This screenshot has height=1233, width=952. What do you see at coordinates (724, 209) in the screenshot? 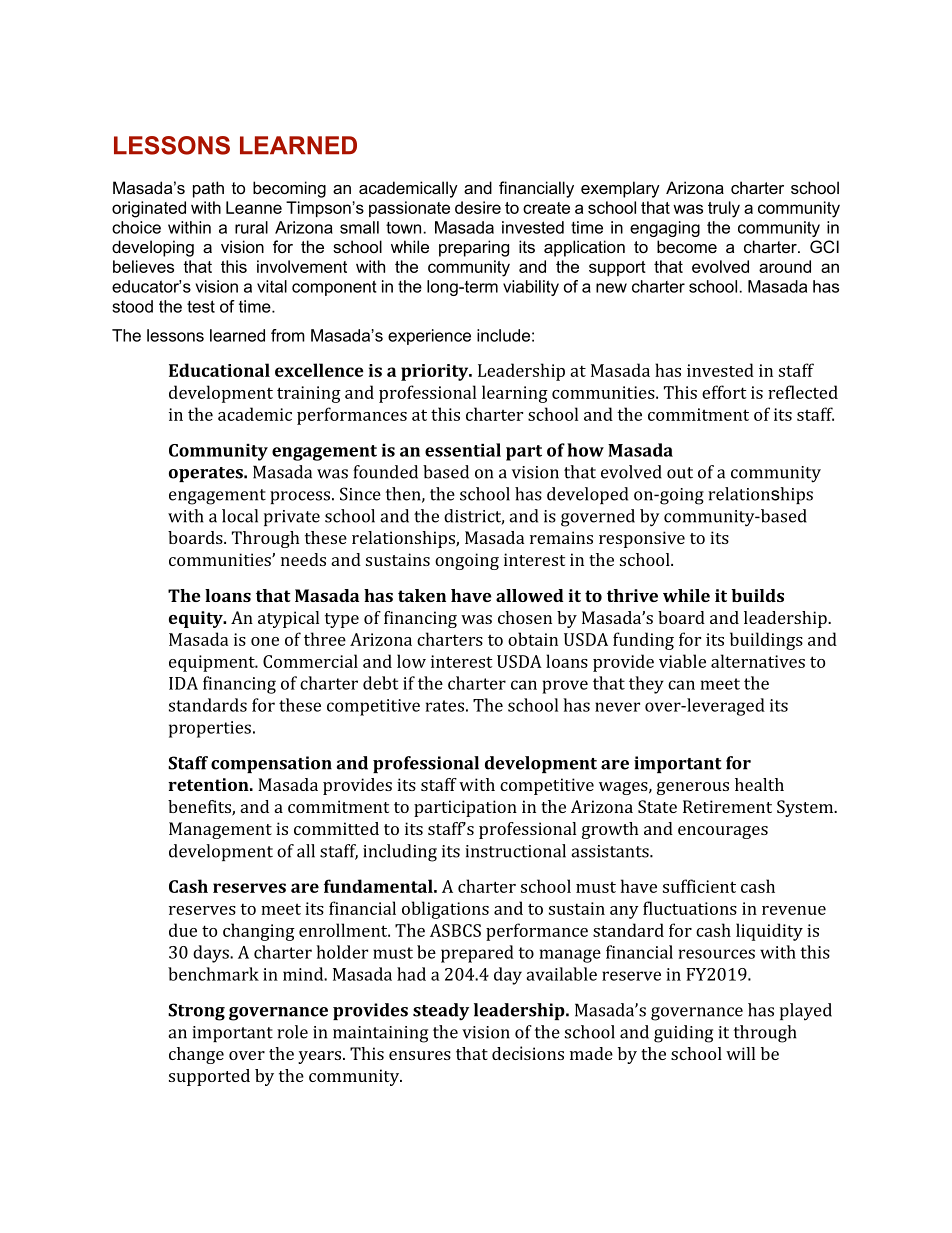
I see `truly` at bounding box center [724, 209].
